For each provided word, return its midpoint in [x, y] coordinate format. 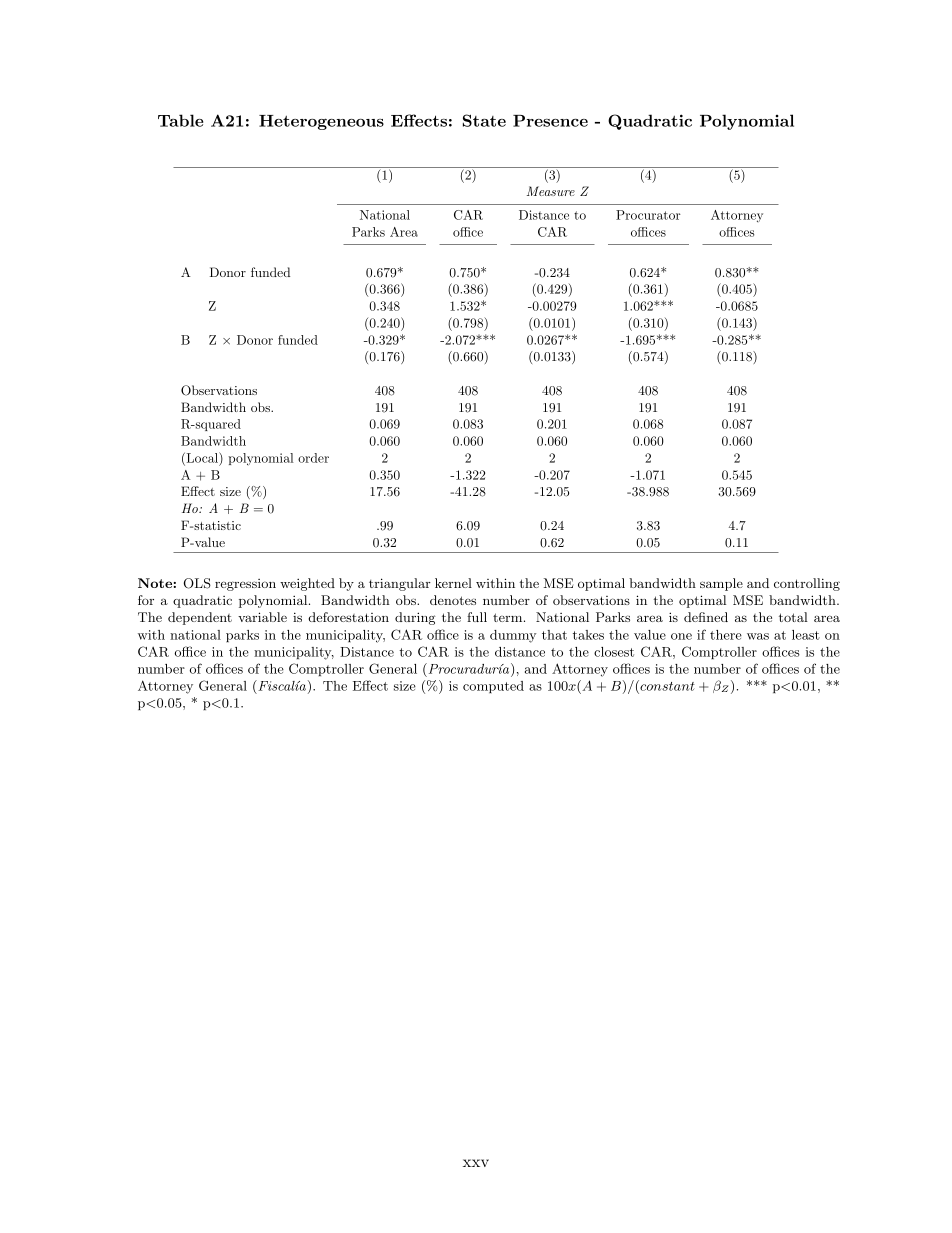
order [313, 458]
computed [493, 687]
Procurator [648, 215]
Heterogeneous [321, 122]
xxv [476, 1163]
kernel [453, 583]
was [758, 636]
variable [262, 617]
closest [614, 652]
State [484, 120]
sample [721, 584]
